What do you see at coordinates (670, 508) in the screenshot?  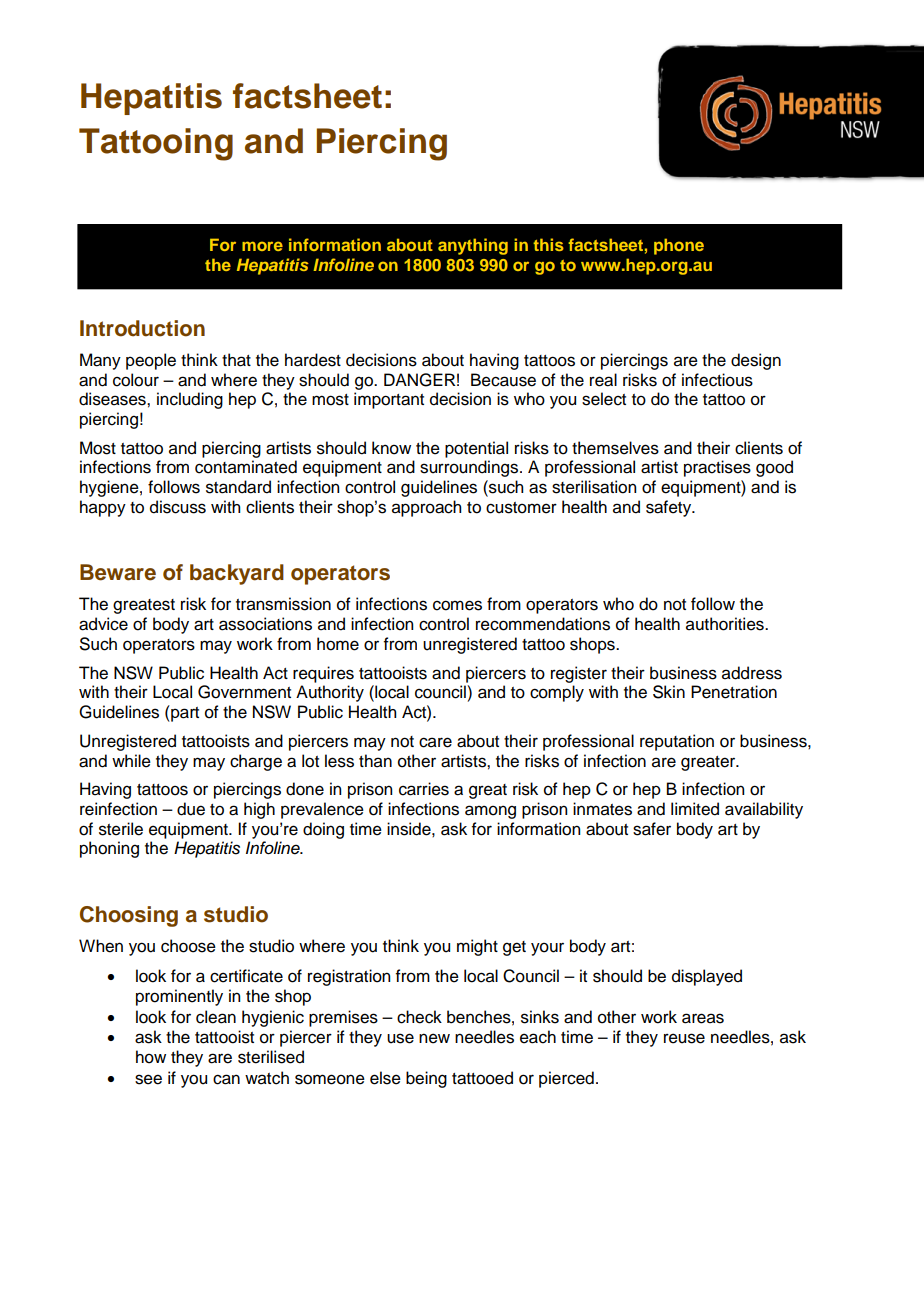 I see `safety` at bounding box center [670, 508].
